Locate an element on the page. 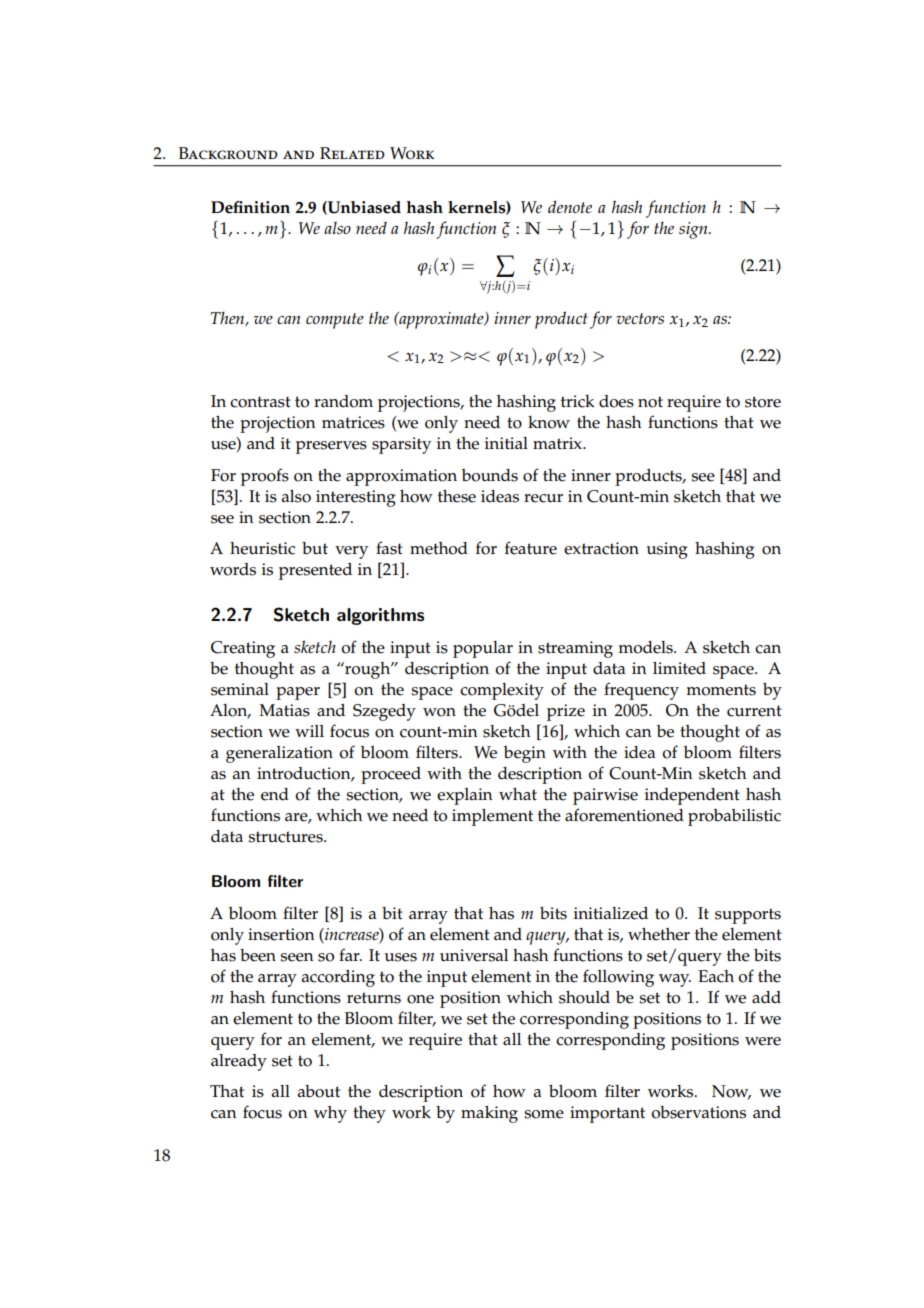 Image resolution: width=924 pixels, height=1308 pixels. making is located at coordinates (489, 1114).
